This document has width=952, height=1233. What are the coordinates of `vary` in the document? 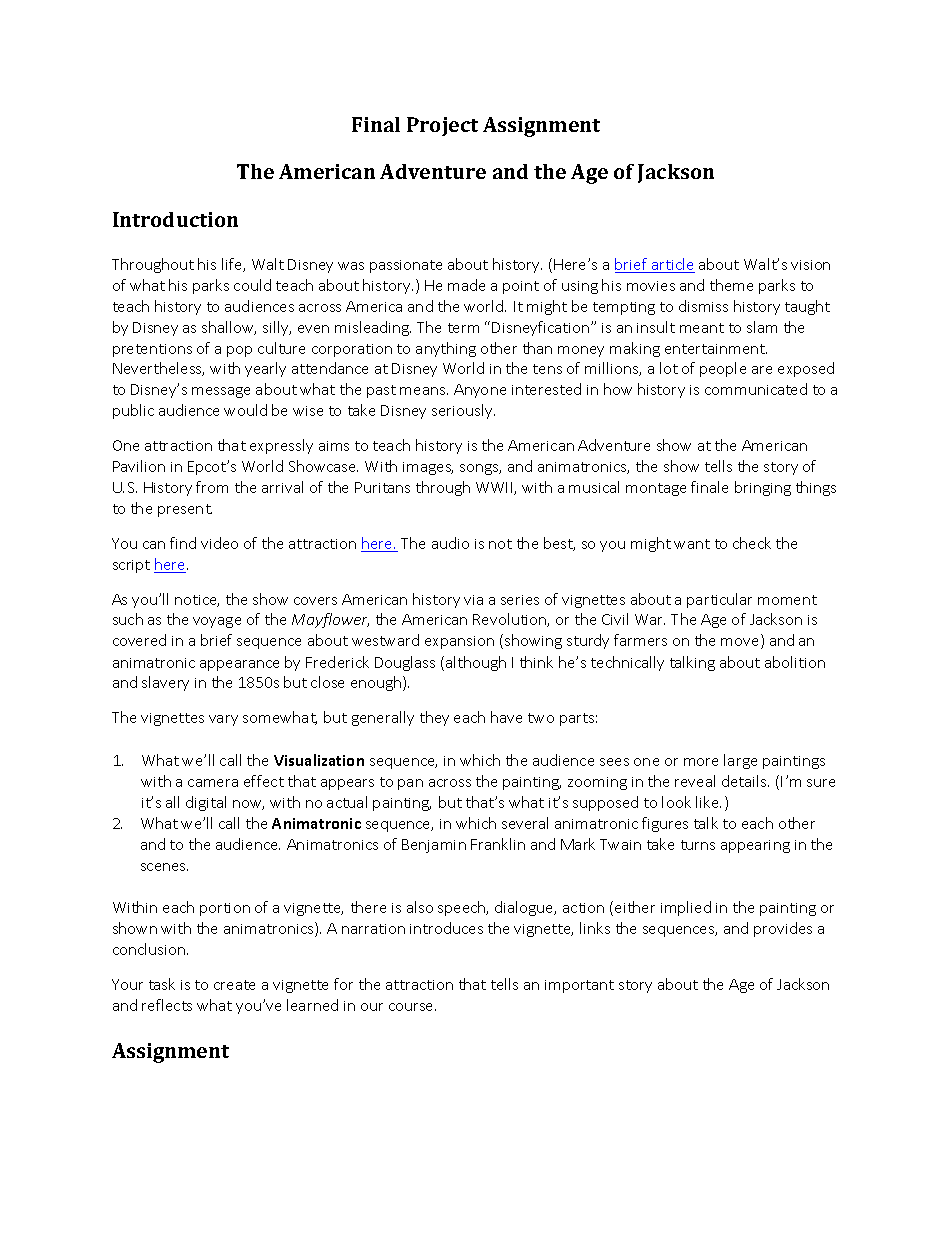 It's located at (223, 720).
